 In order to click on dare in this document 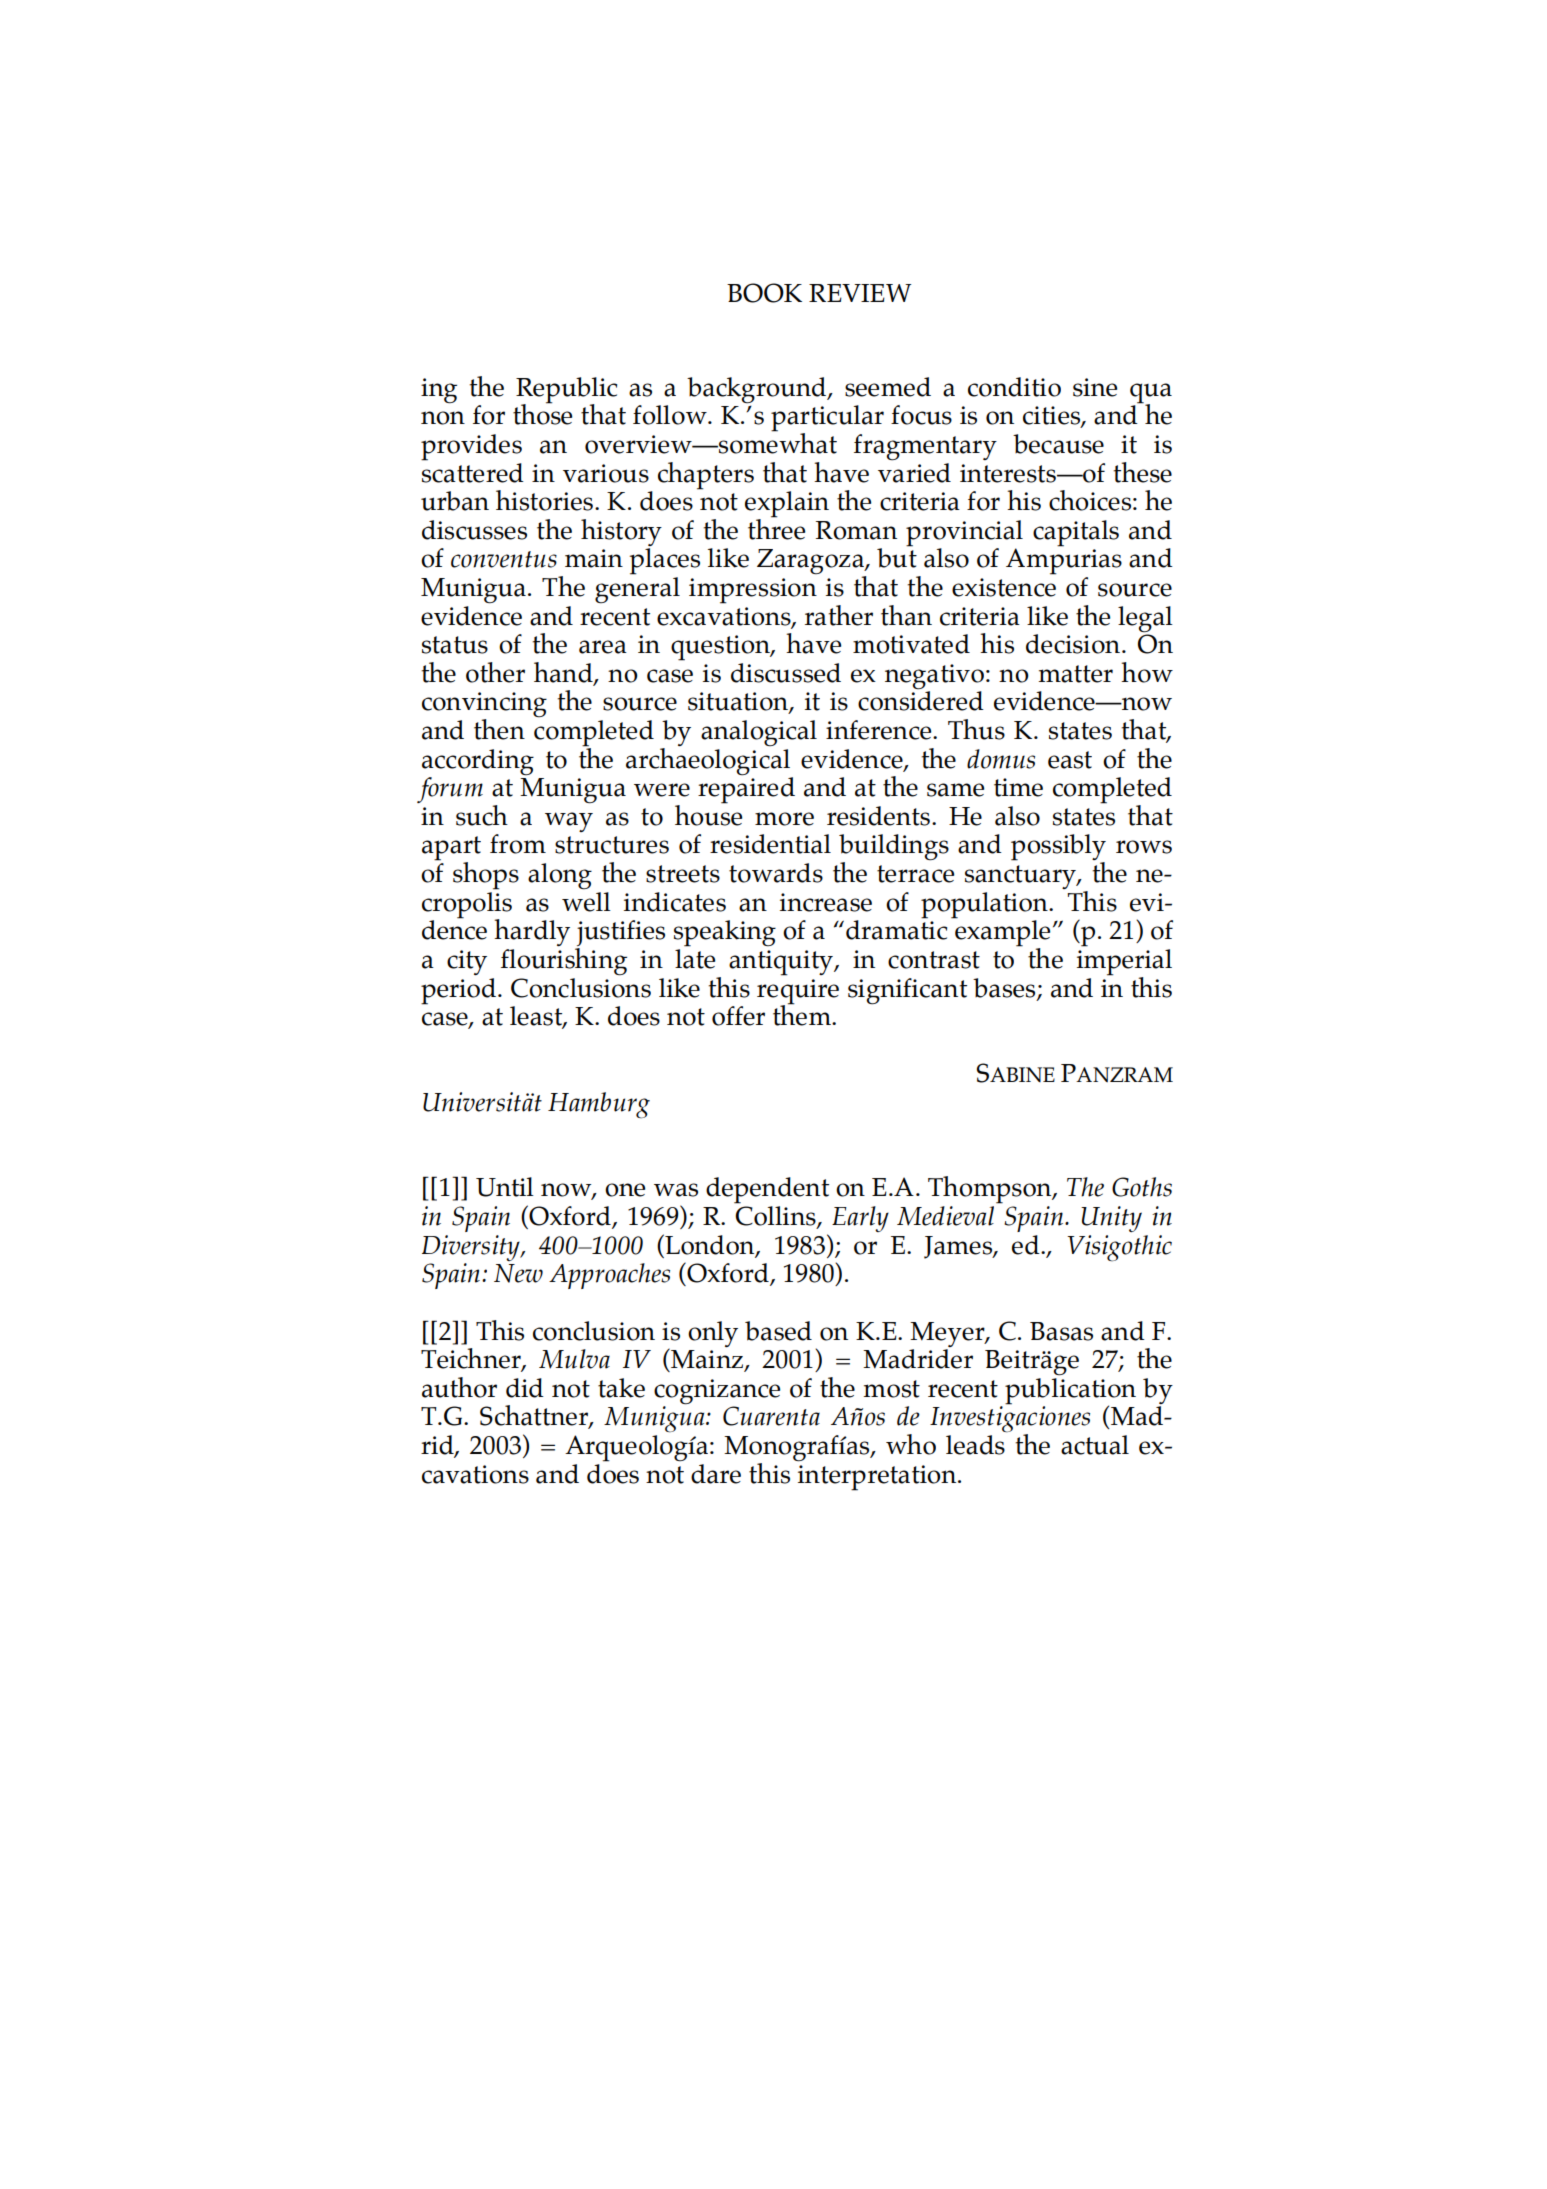, I will do `click(716, 1474)`.
